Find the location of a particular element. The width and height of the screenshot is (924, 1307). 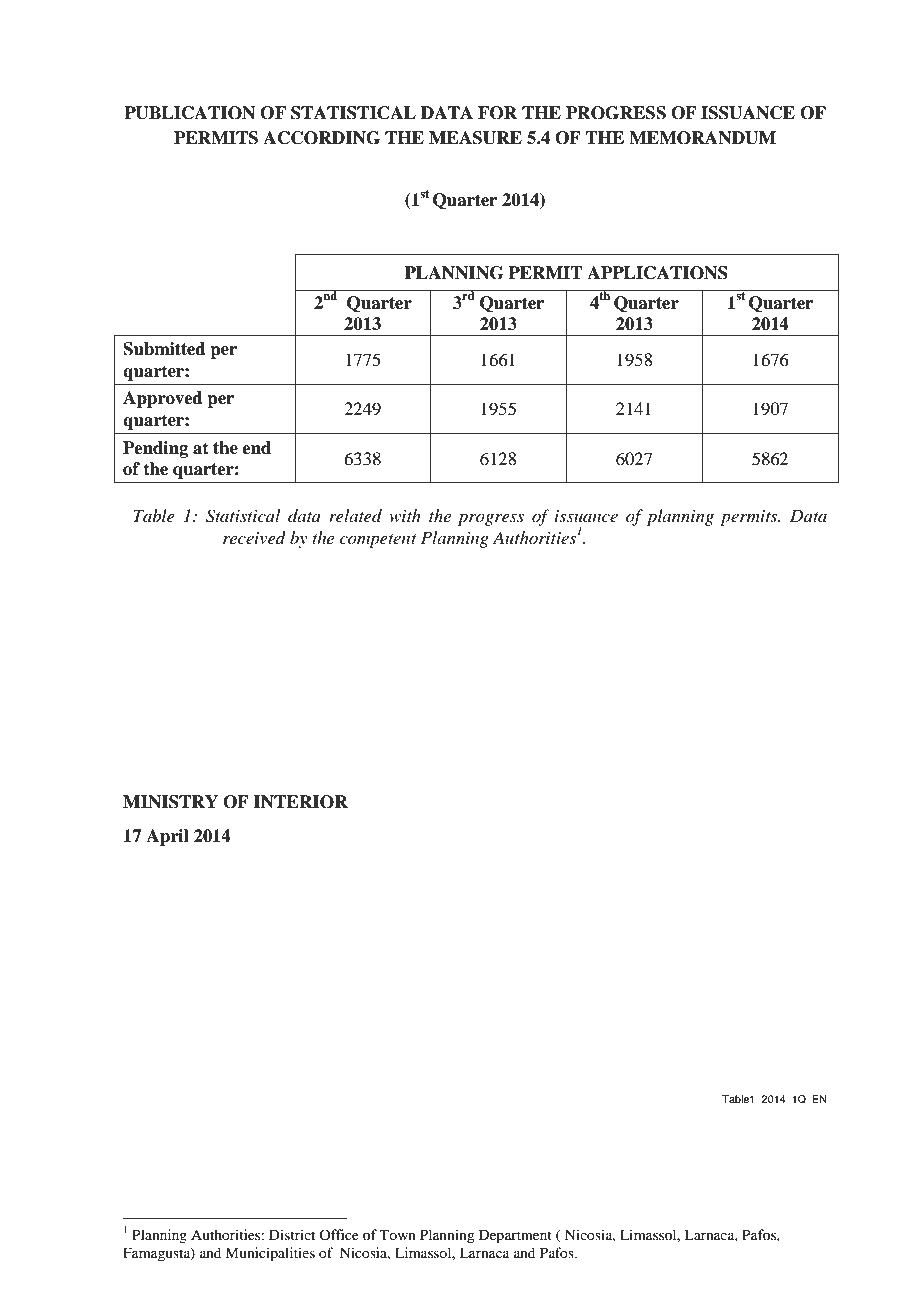

April is located at coordinates (167, 837).
